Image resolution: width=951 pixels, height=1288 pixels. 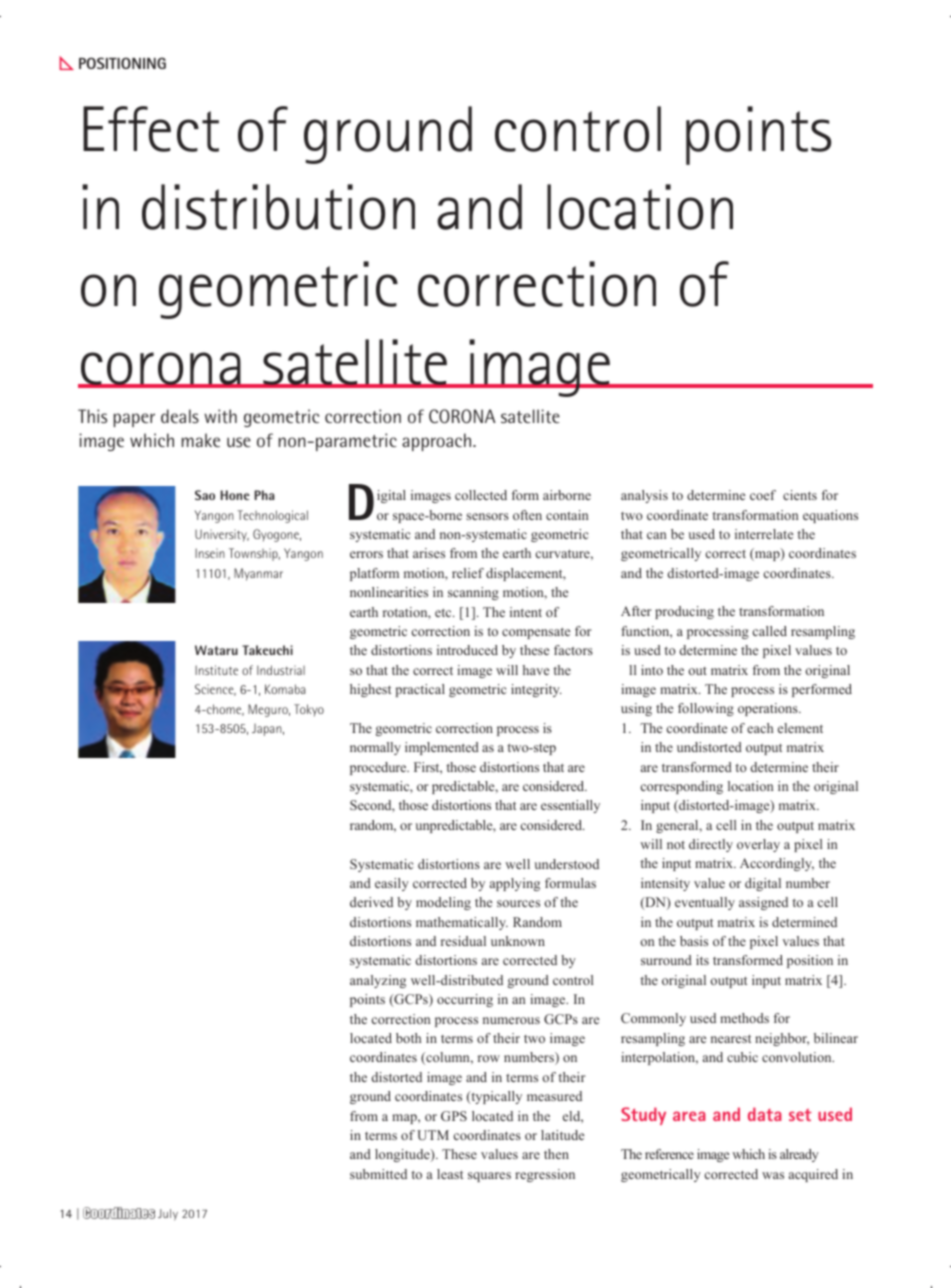 I want to click on Effect, so click(x=151, y=129).
